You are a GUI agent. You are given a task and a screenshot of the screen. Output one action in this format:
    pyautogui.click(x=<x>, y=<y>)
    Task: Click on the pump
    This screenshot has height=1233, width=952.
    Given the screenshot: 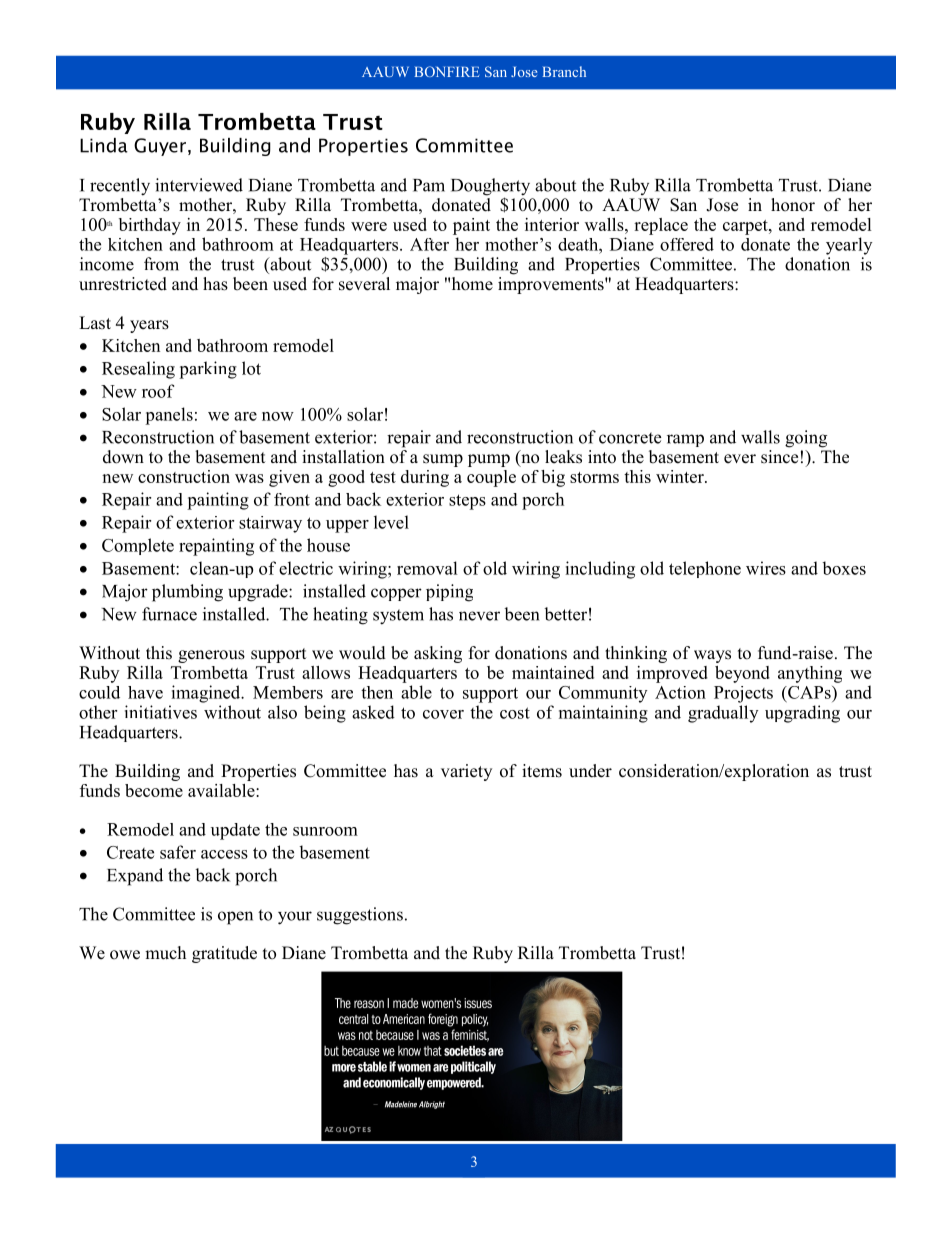 What is the action you would take?
    pyautogui.click(x=489, y=460)
